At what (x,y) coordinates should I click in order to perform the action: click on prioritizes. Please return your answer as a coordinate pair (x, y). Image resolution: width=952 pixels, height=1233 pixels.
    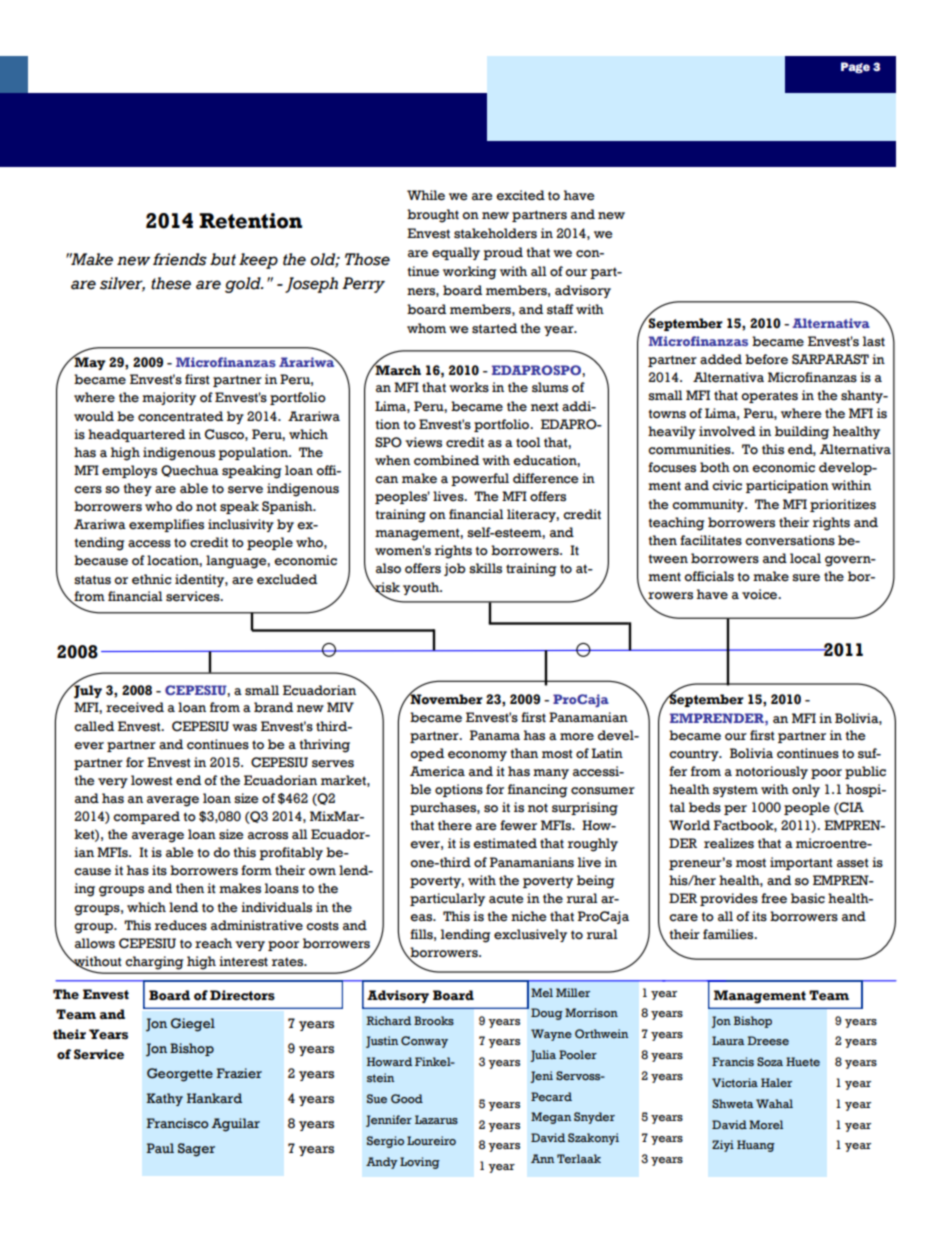
    Looking at the image, I should click on (843, 505).
